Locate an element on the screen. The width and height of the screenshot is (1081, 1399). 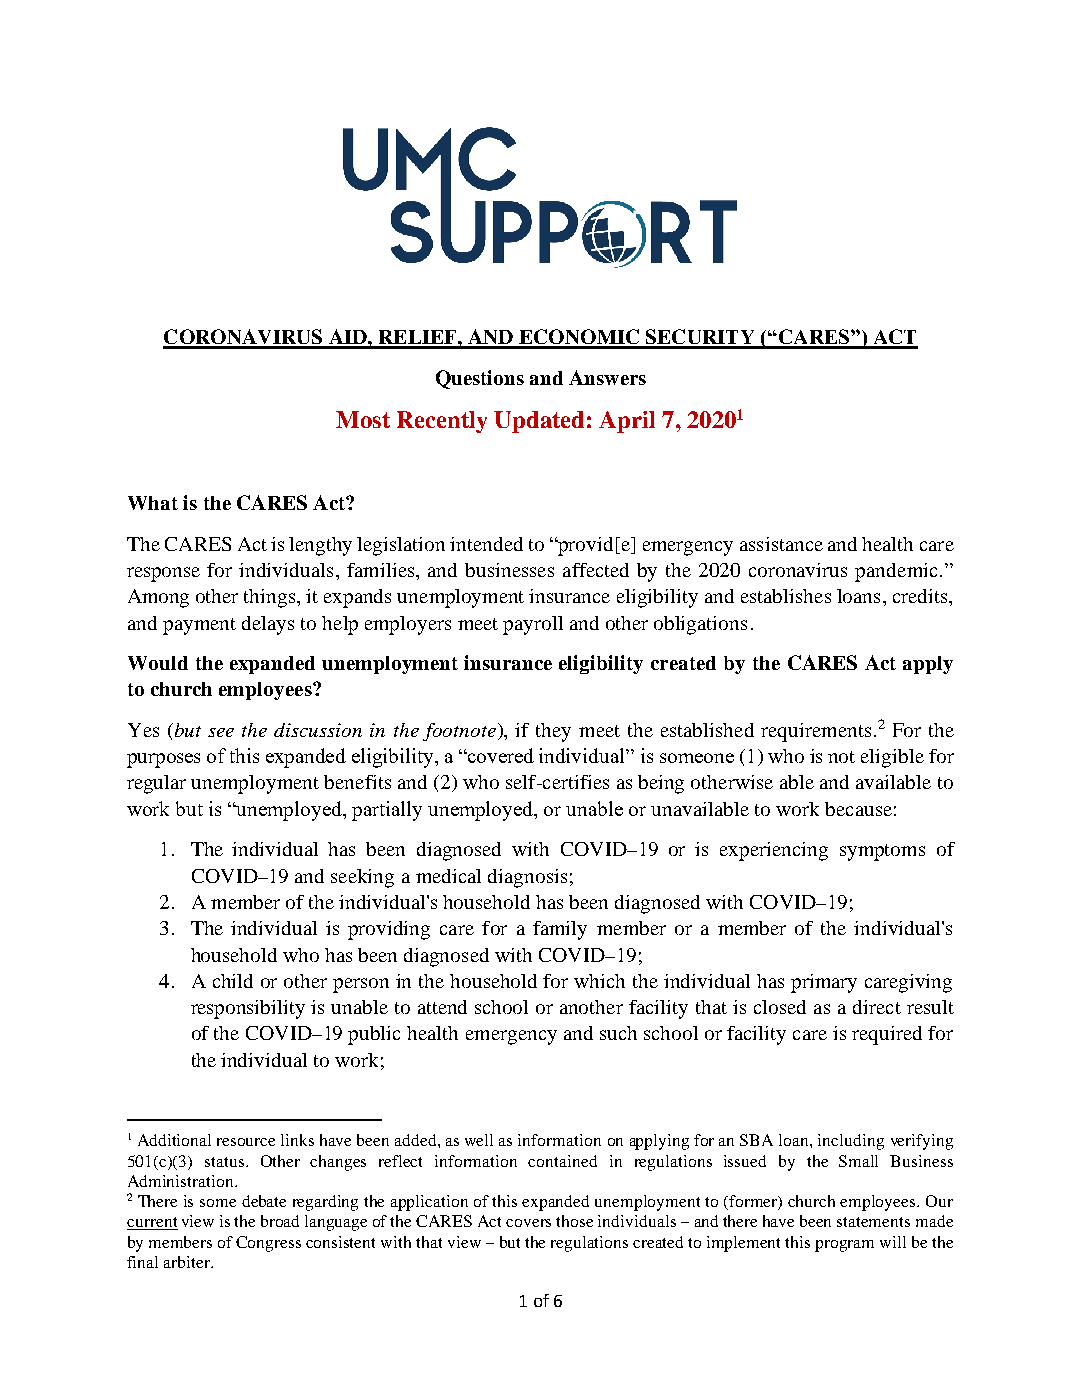
symptoms is located at coordinates (882, 852).
